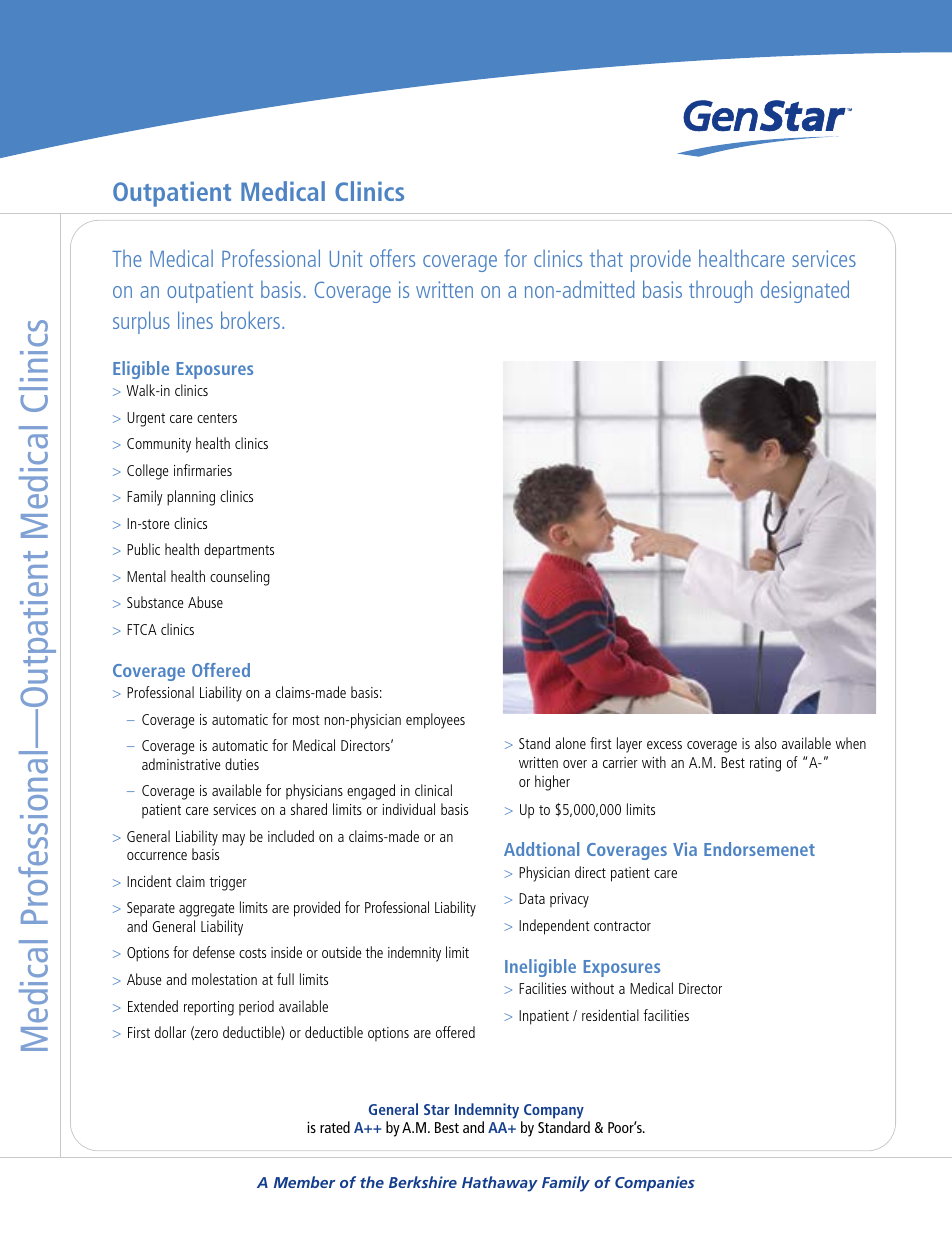 This screenshot has height=1233, width=952. Describe the element at coordinates (252, 320) in the screenshot. I see `brokers` at that location.
